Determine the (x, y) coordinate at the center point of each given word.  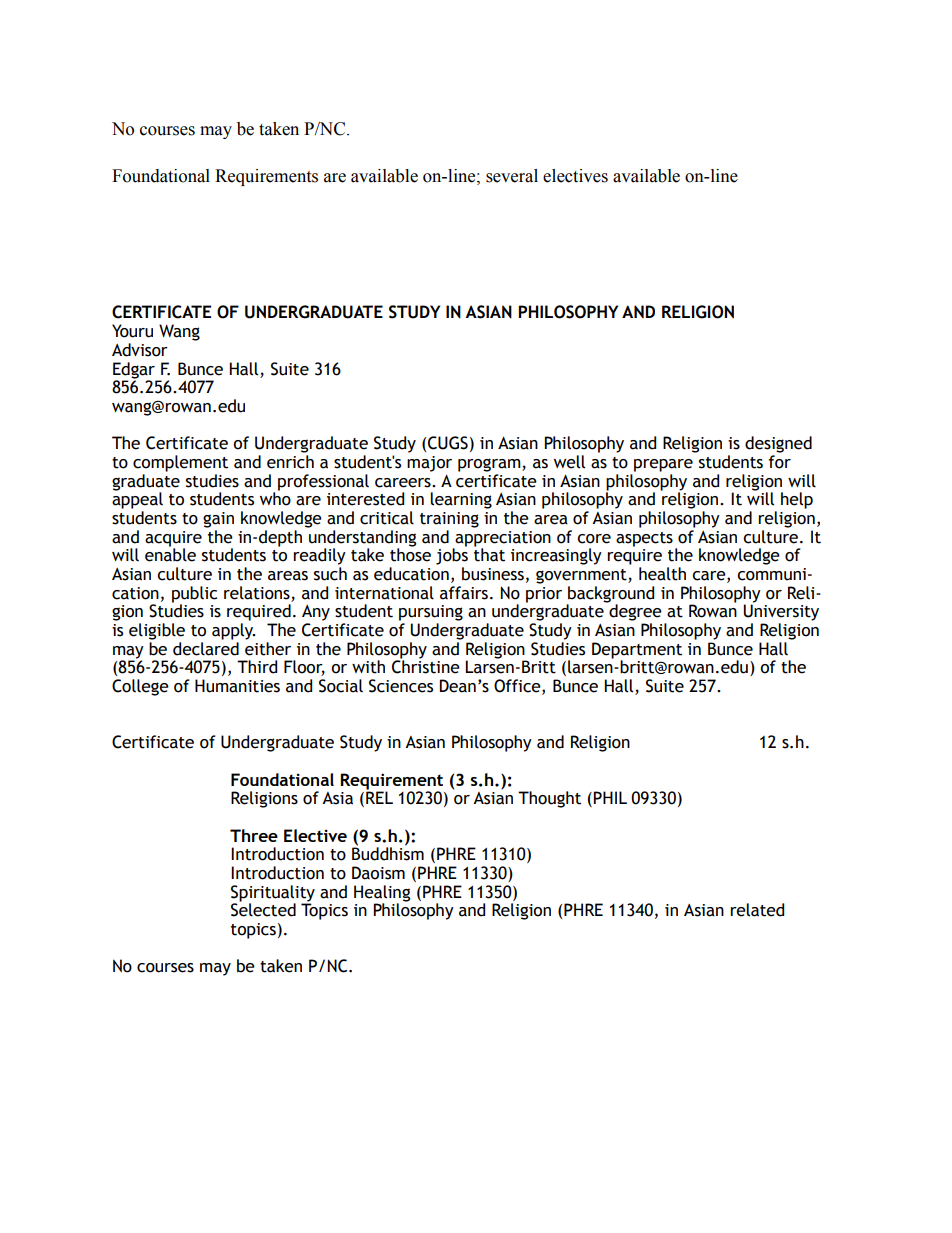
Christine (426, 666)
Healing (382, 894)
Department (637, 651)
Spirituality (273, 894)
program (490, 465)
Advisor (140, 350)
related (757, 910)
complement (180, 463)
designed (778, 444)
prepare (663, 465)
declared (206, 649)
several (512, 176)
